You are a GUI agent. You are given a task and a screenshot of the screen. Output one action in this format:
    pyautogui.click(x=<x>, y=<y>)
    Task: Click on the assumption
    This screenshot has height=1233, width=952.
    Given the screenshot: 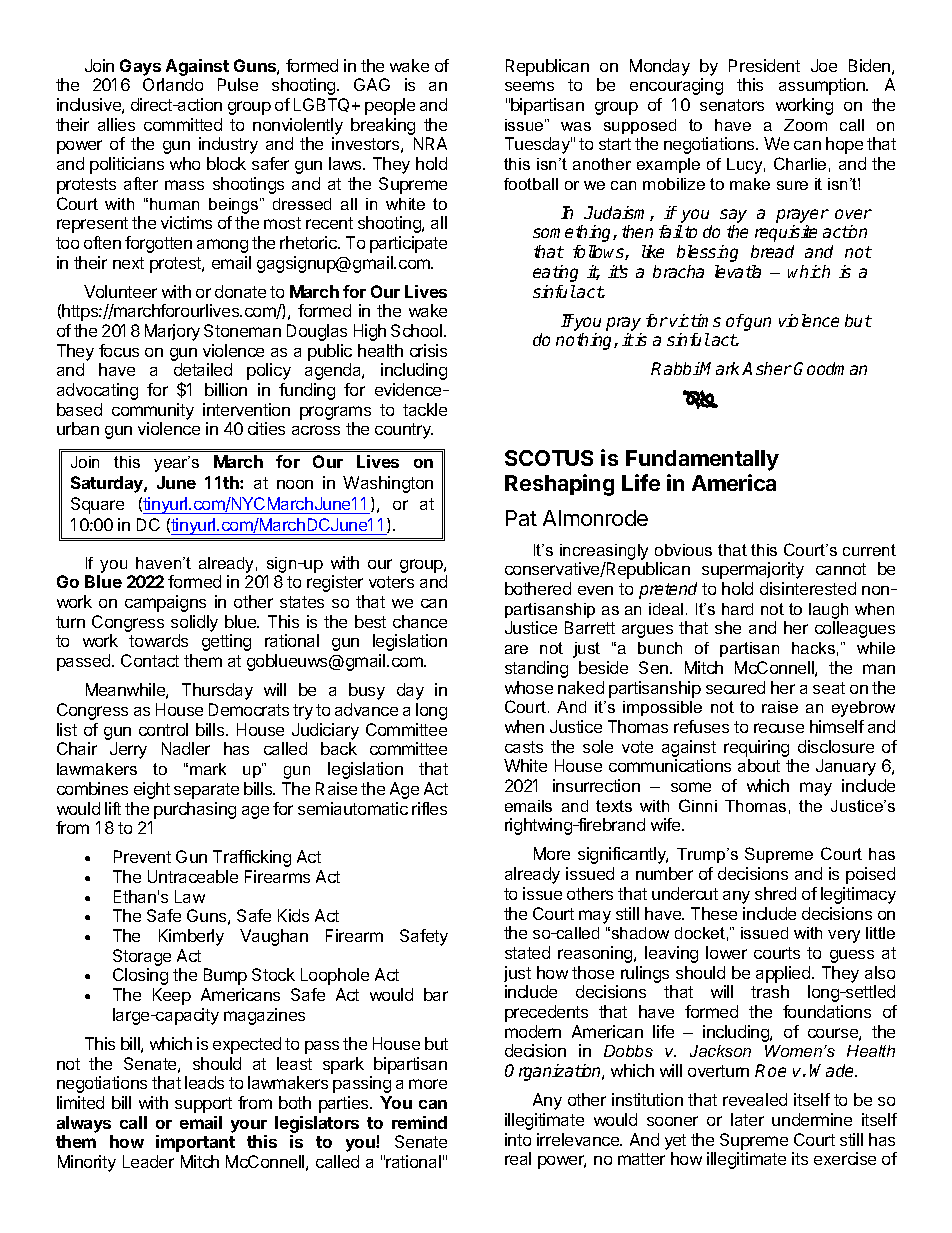 What is the action you would take?
    pyautogui.click(x=823, y=86)
